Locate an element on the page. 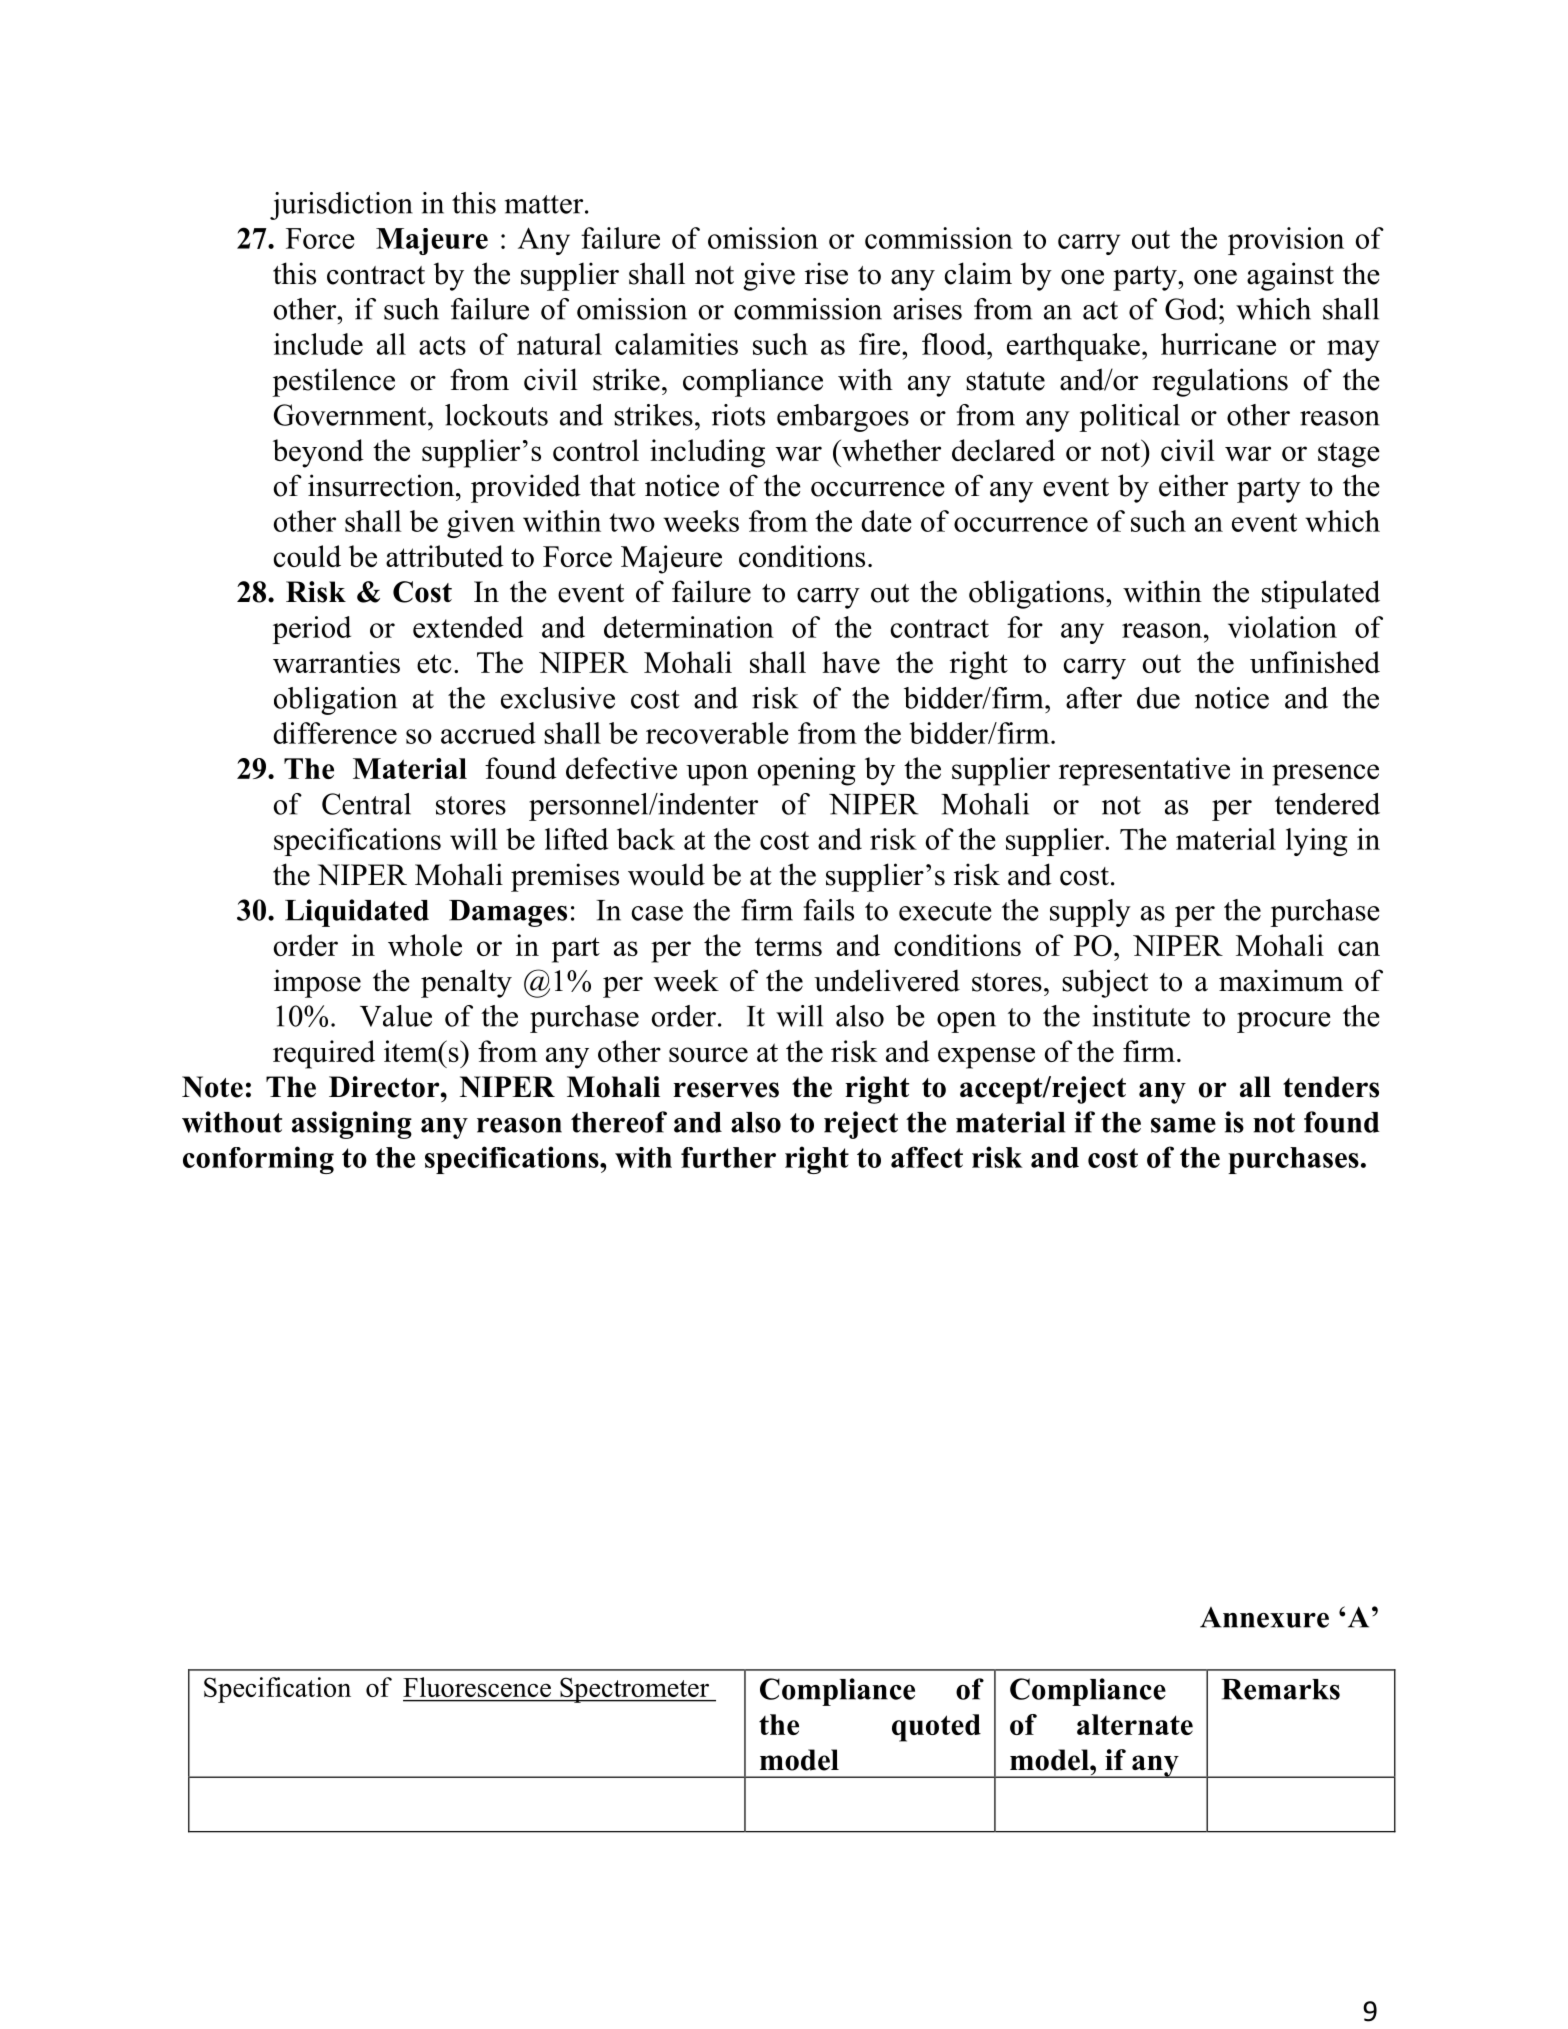  Remarks is located at coordinates (1280, 1689).
